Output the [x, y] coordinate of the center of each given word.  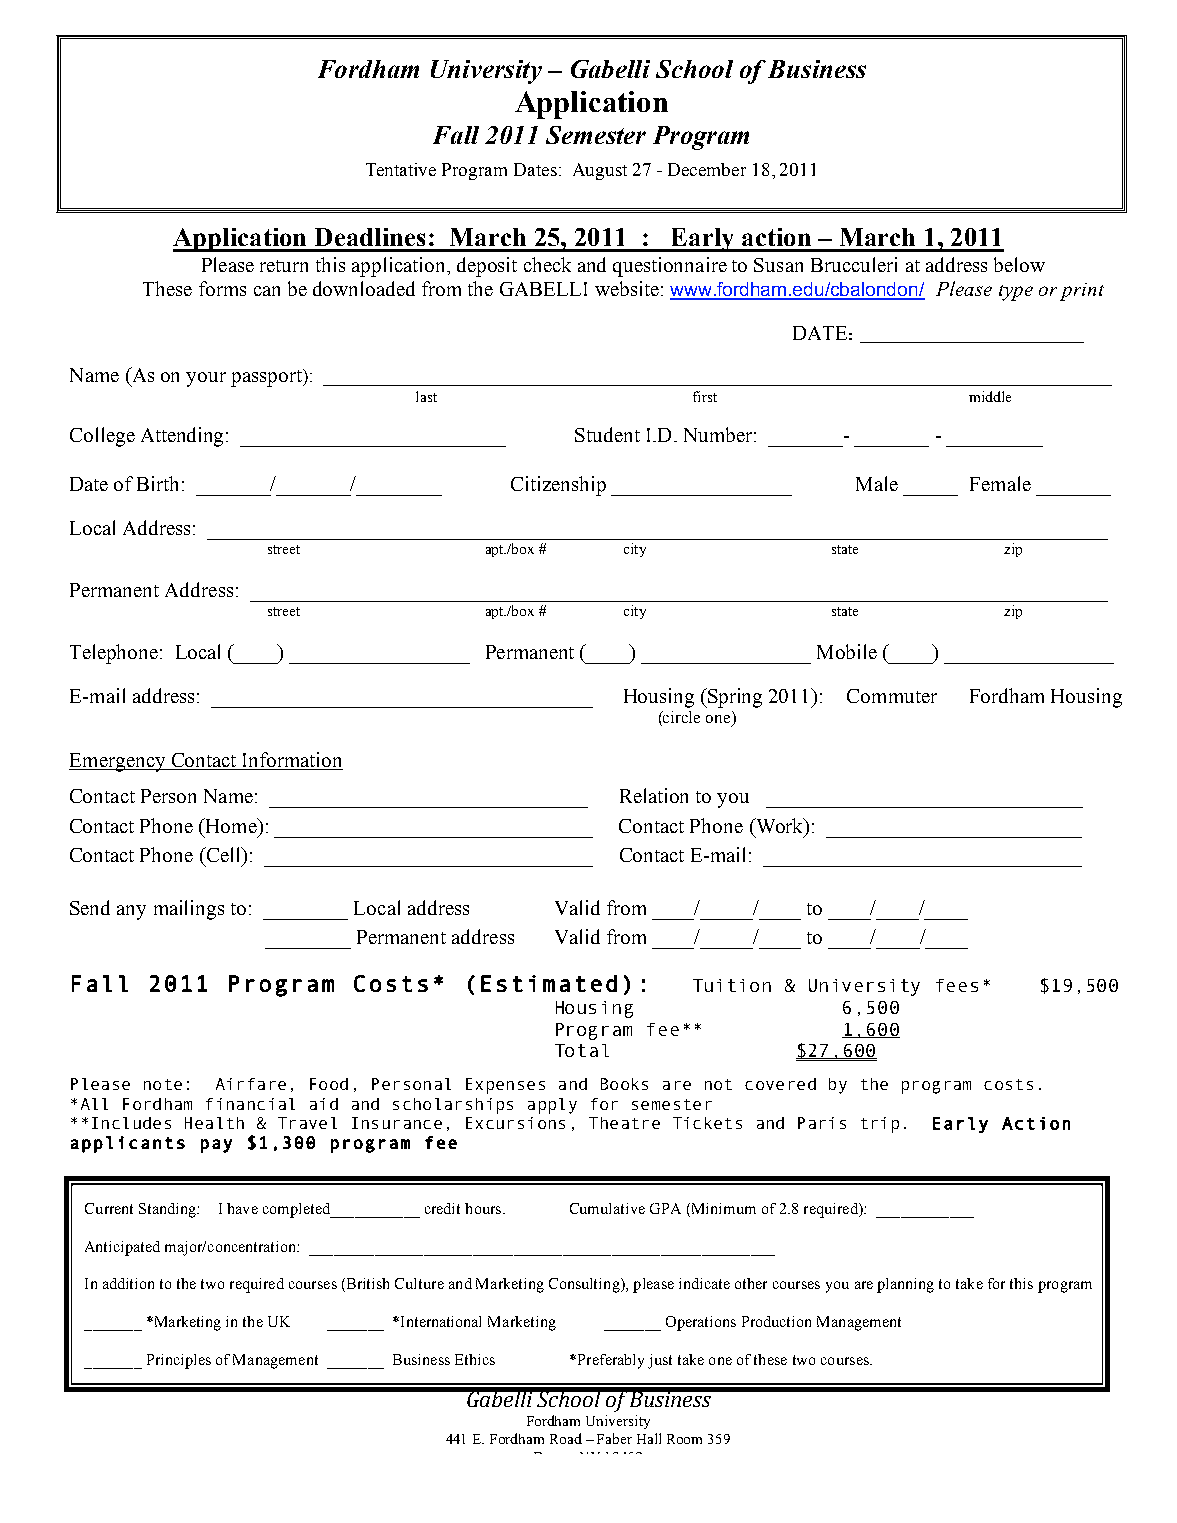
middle [990, 396]
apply [552, 1106]
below [1019, 264]
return [284, 266]
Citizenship [558, 486]
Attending [184, 437]
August [600, 171]
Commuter [892, 696]
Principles [179, 1361]
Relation [654, 795]
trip [880, 1125]
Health [214, 1123]
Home [231, 825]
